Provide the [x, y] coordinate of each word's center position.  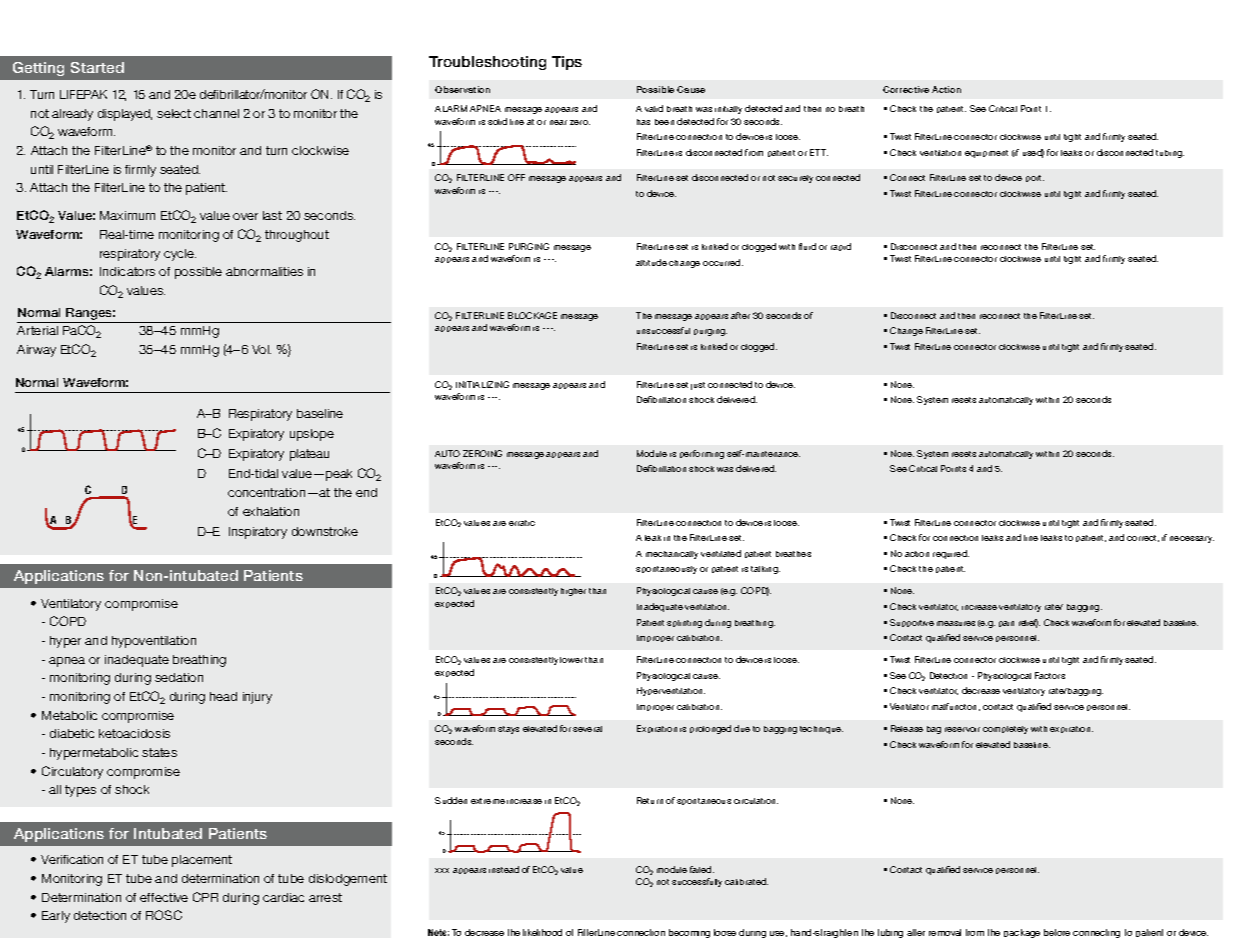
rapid [841, 247]
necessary [1192, 539]
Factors [1050, 675]
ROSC [164, 915]
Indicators [127, 271]
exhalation [271, 511]
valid [654, 108]
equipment [986, 154]
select [174, 113]
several [587, 729]
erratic [522, 523]
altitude [651, 262]
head [223, 696]
